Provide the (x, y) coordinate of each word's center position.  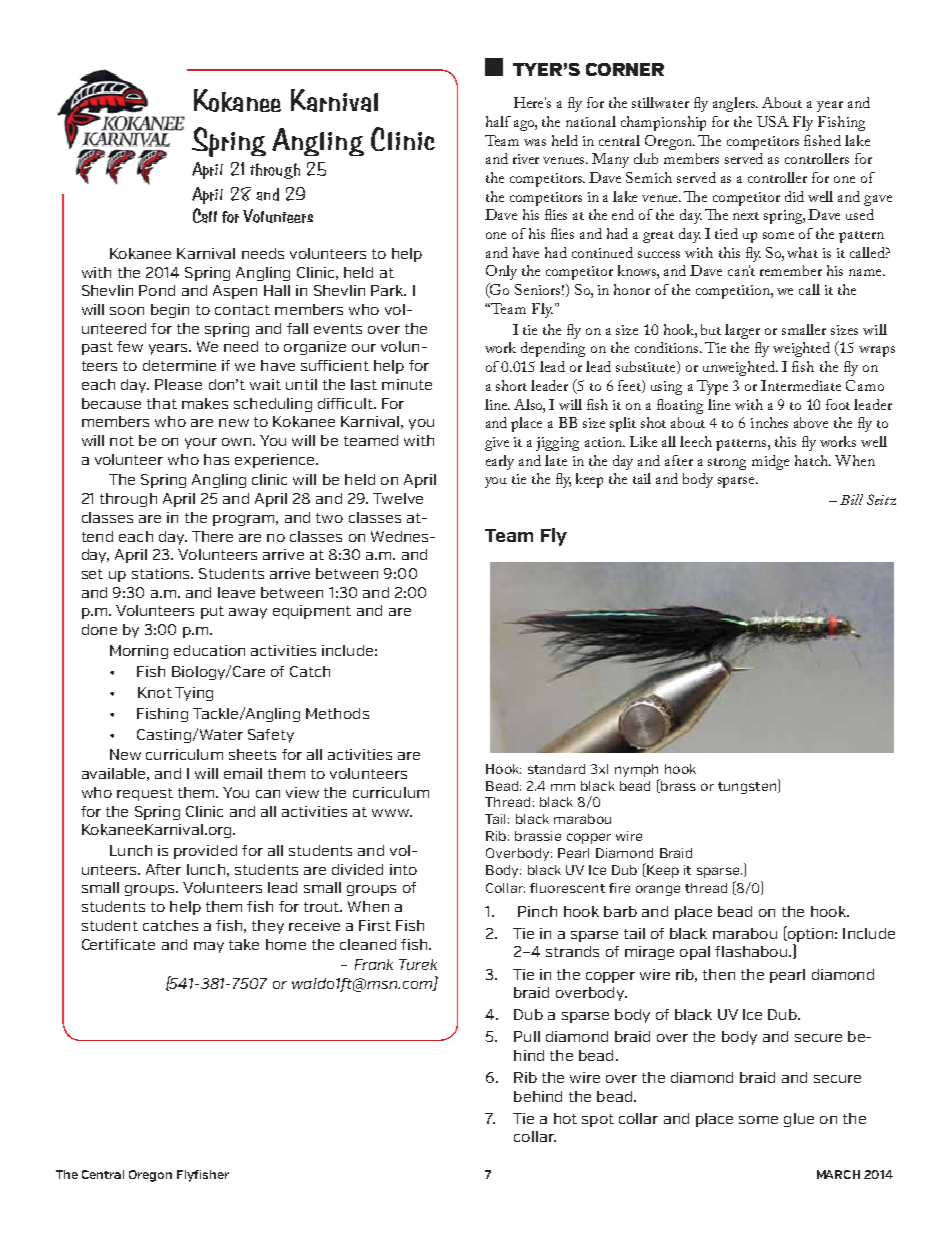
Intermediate (801, 385)
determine (179, 365)
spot (598, 1120)
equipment (312, 612)
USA (773, 121)
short (511, 385)
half (498, 121)
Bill (851, 499)
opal (695, 953)
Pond (157, 290)
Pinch (537, 911)
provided (205, 852)
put (212, 612)
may (209, 947)
